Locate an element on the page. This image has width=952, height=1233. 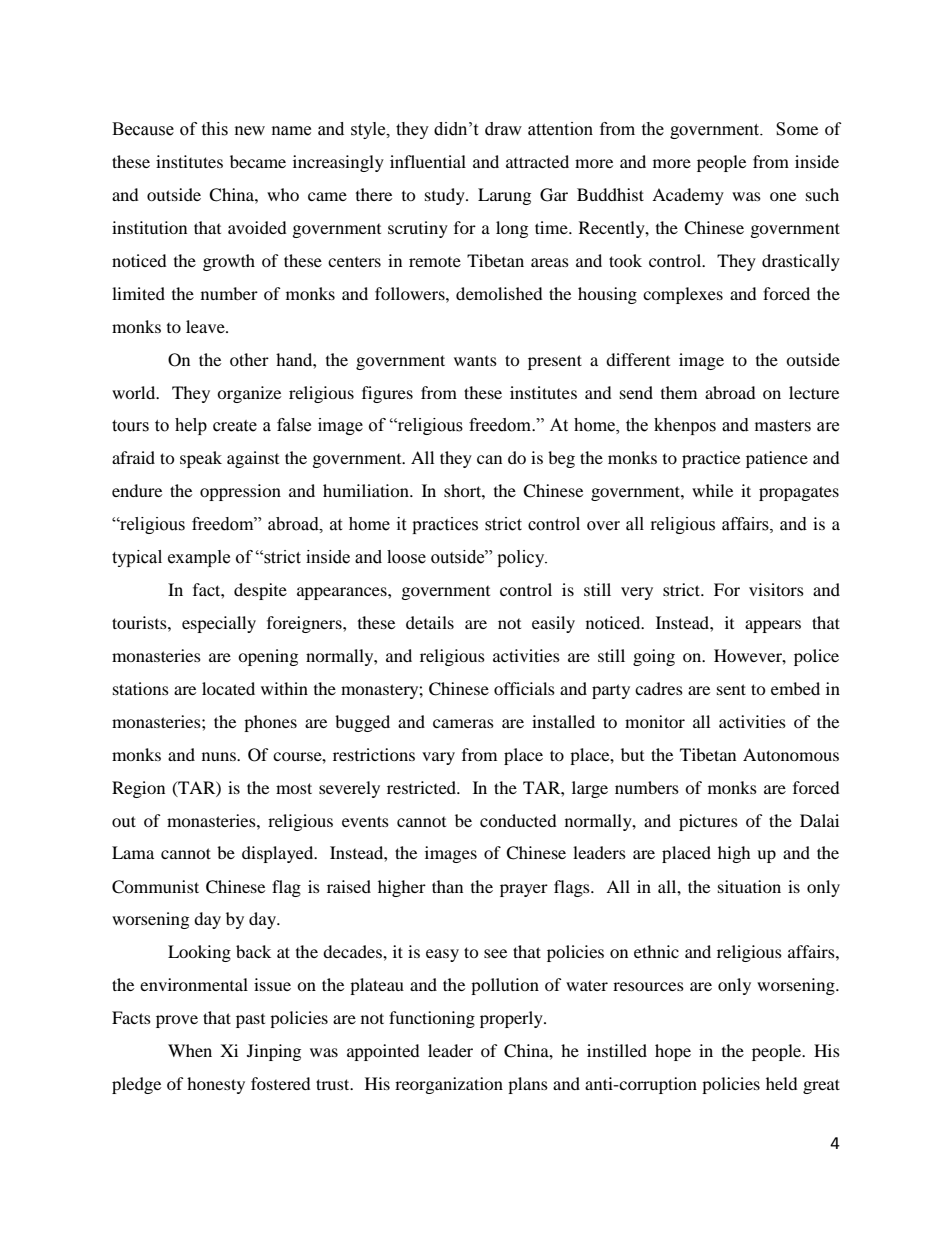
beg is located at coordinates (561, 459).
